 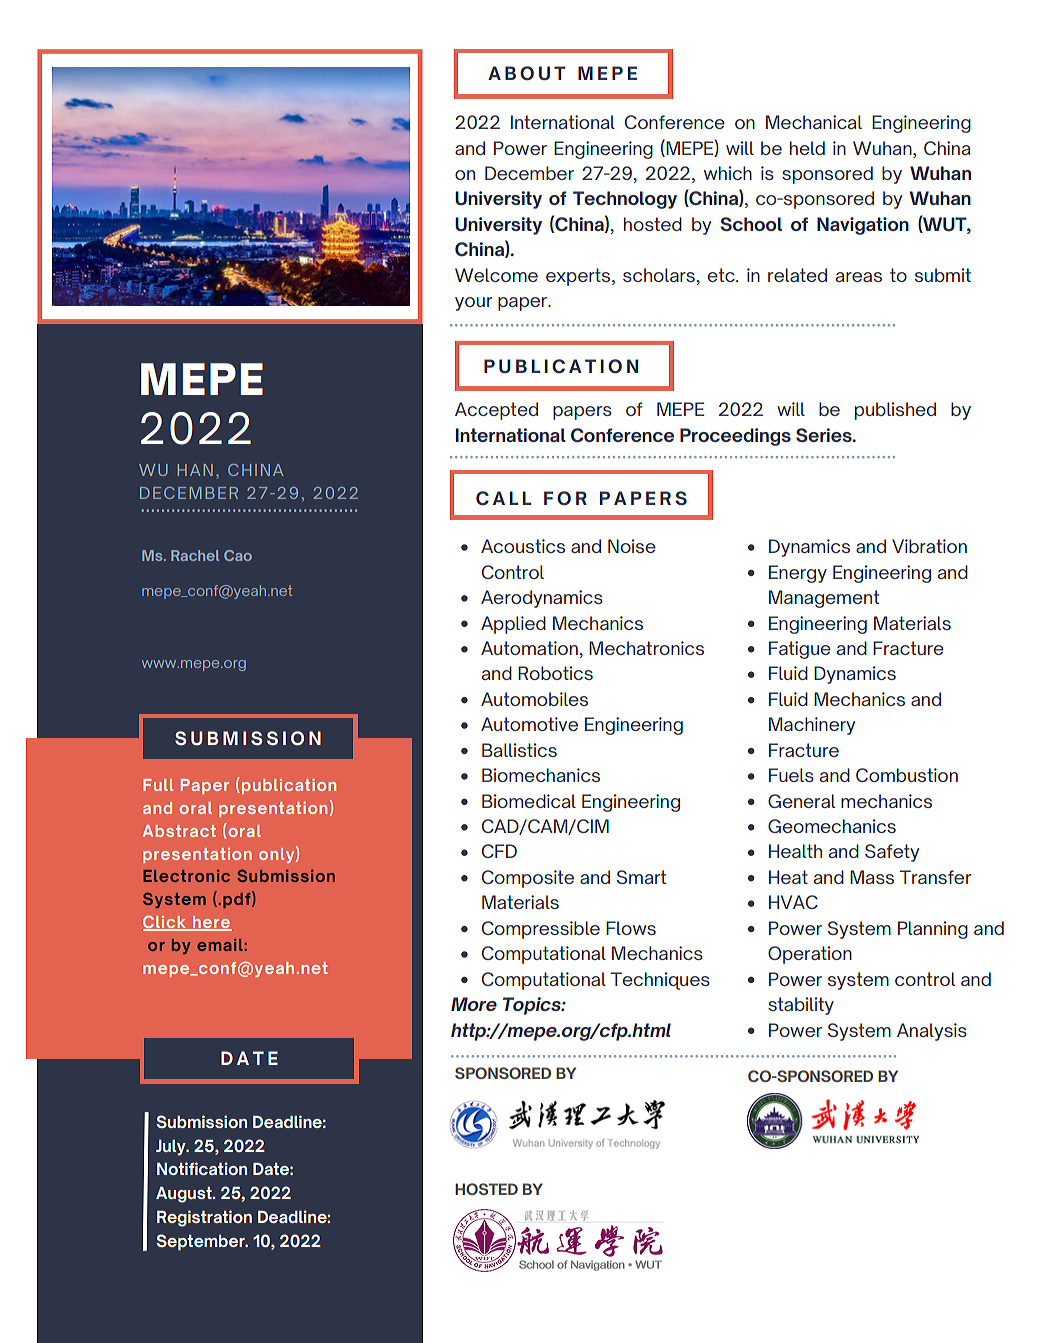 I want to click on Cao, so click(x=238, y=555).
